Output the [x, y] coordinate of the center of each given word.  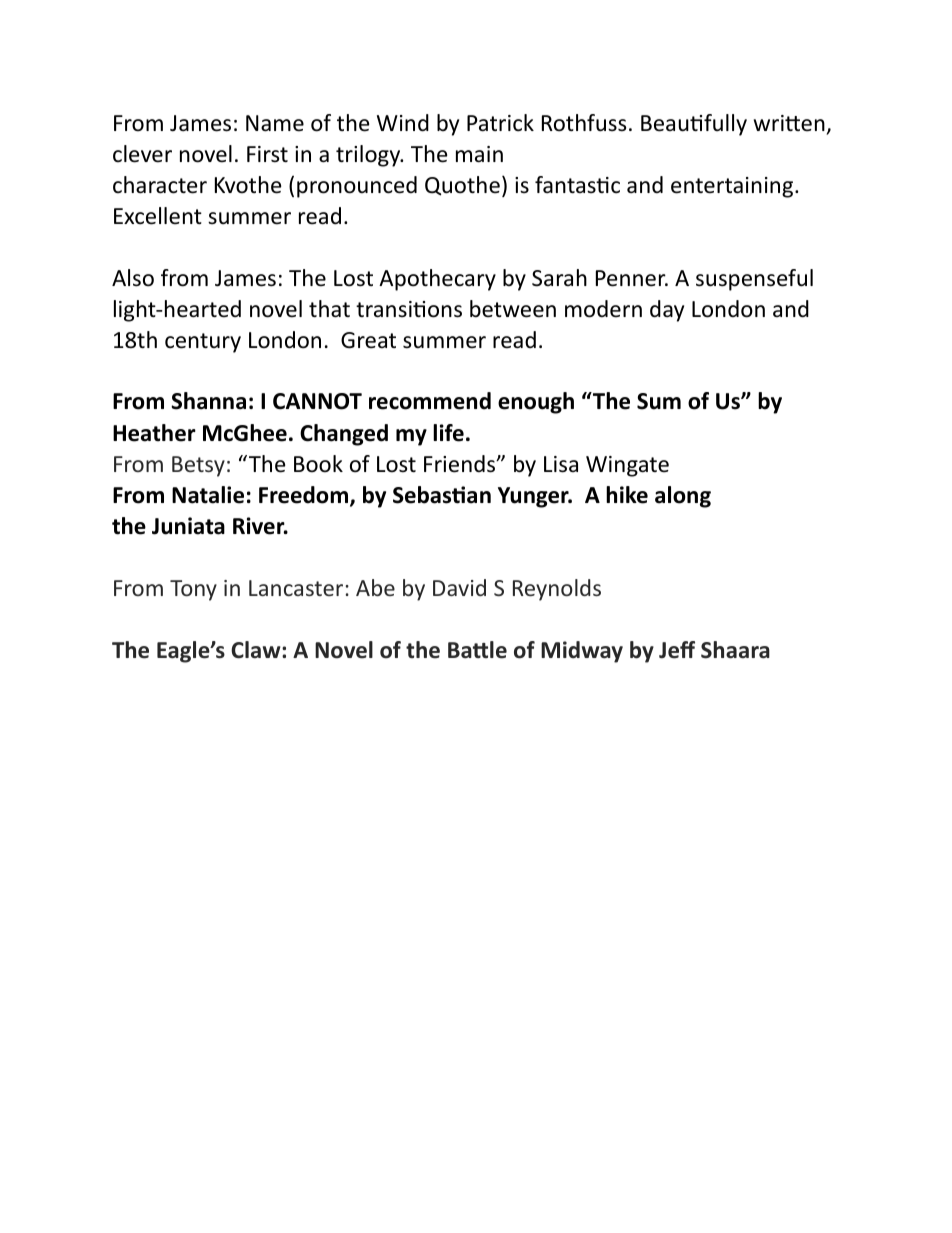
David [459, 587]
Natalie [208, 495]
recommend [430, 401]
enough [536, 403]
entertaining [733, 187]
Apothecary [437, 280]
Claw [257, 650]
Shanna [208, 401]
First [267, 154]
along [683, 497]
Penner [632, 278]
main [479, 154]
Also [133, 278]
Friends [461, 464]
